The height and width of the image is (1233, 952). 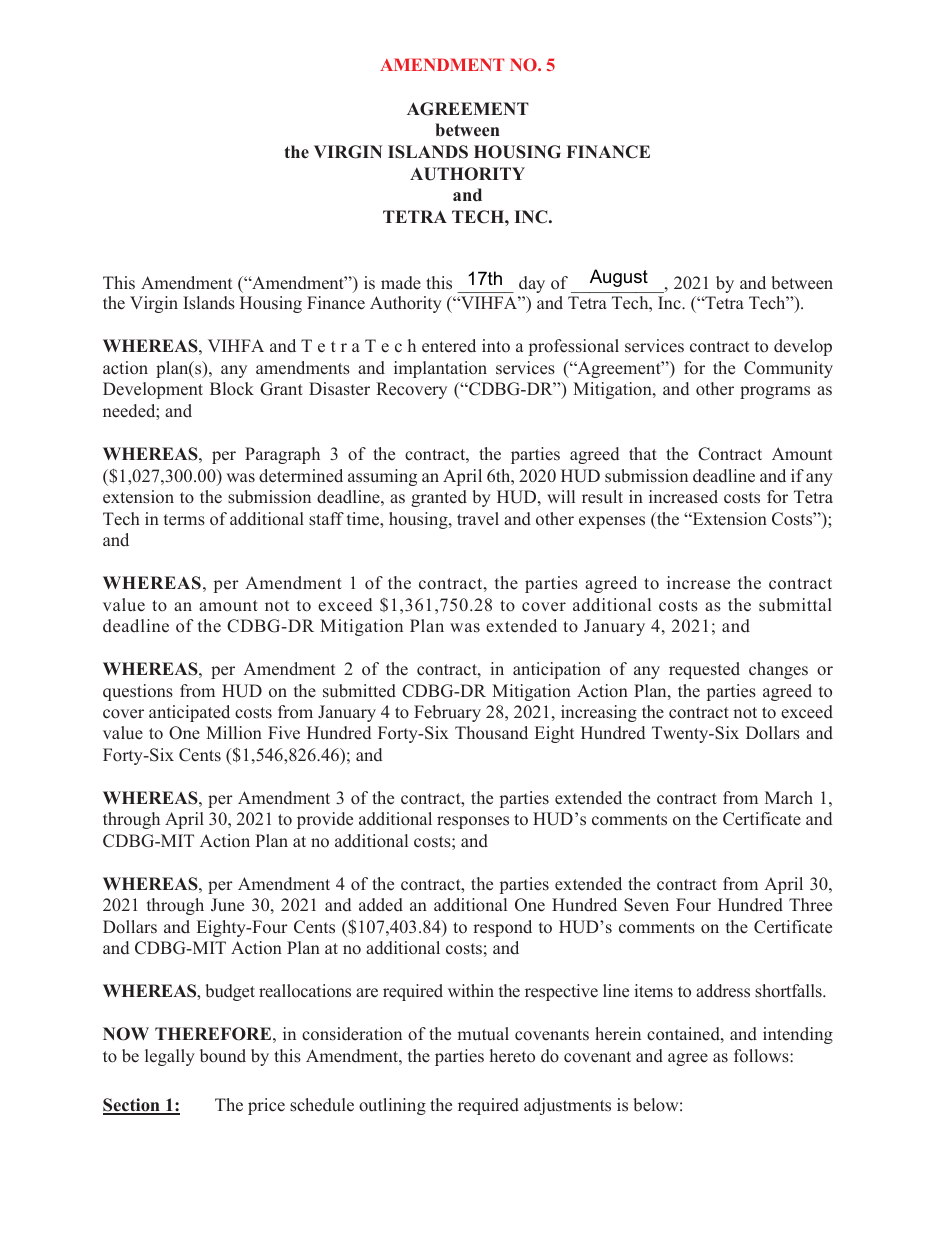 I want to click on hereto, so click(x=512, y=1056).
